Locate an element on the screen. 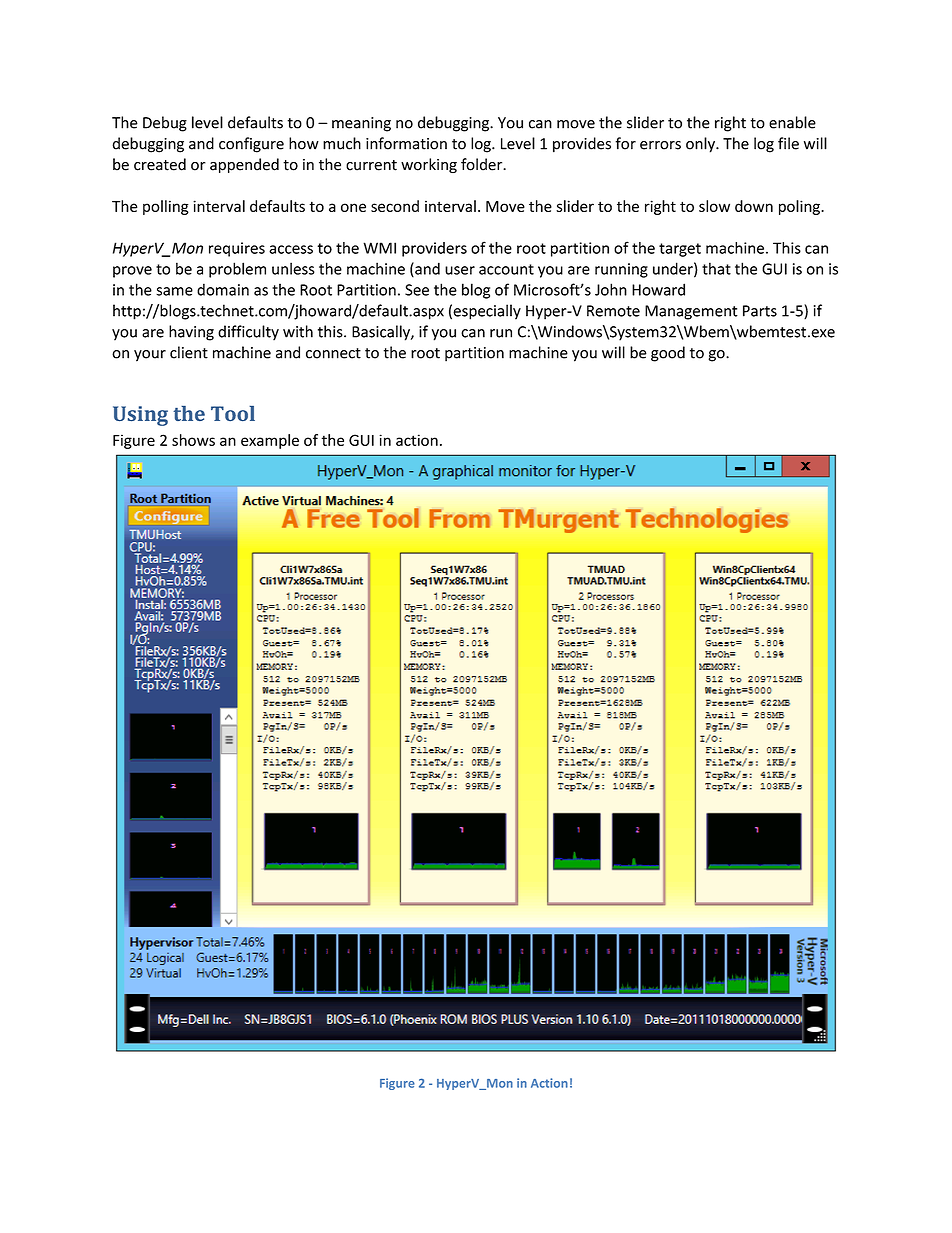  shows is located at coordinates (193, 440).
